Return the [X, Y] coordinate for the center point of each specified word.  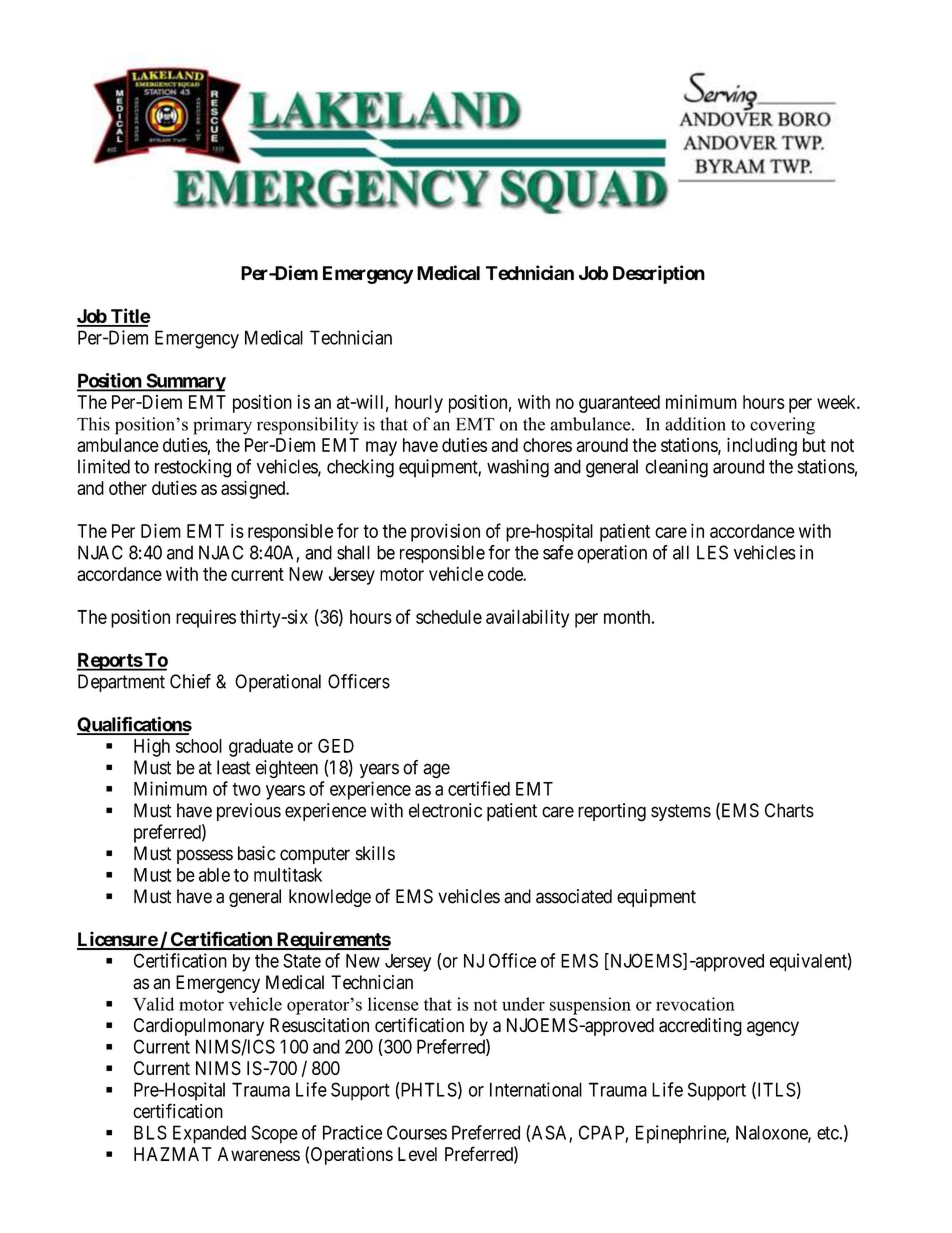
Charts [789, 810]
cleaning [676, 468]
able [214, 875]
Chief [190, 681]
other [128, 488]
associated [574, 896]
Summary [185, 382]
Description [659, 274]
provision [445, 532]
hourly [419, 404]
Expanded [209, 1134]
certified [479, 788]
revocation [695, 1004]
